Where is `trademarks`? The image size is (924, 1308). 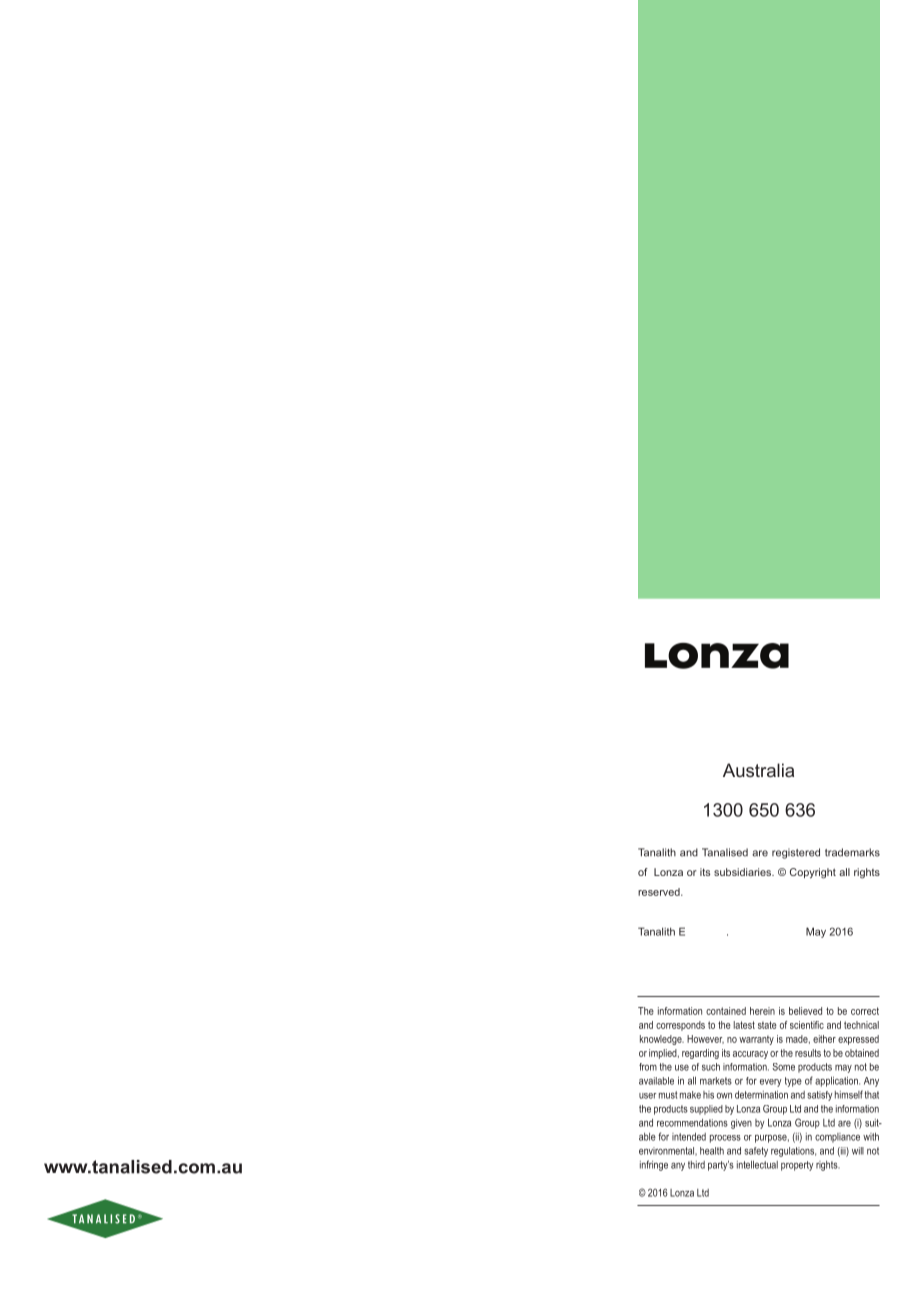 trademarks is located at coordinates (852, 852).
